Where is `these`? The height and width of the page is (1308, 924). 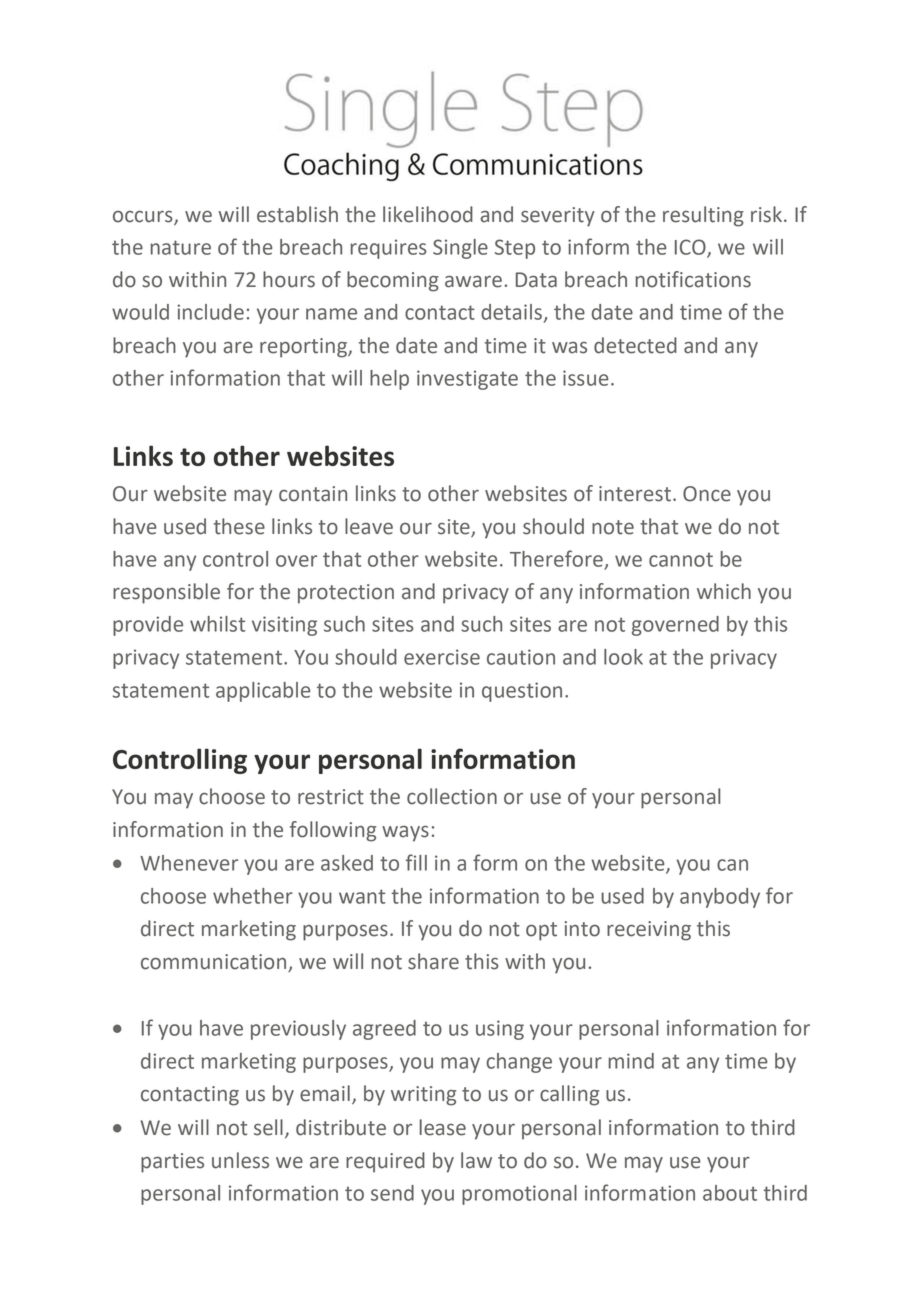
these is located at coordinates (239, 526).
